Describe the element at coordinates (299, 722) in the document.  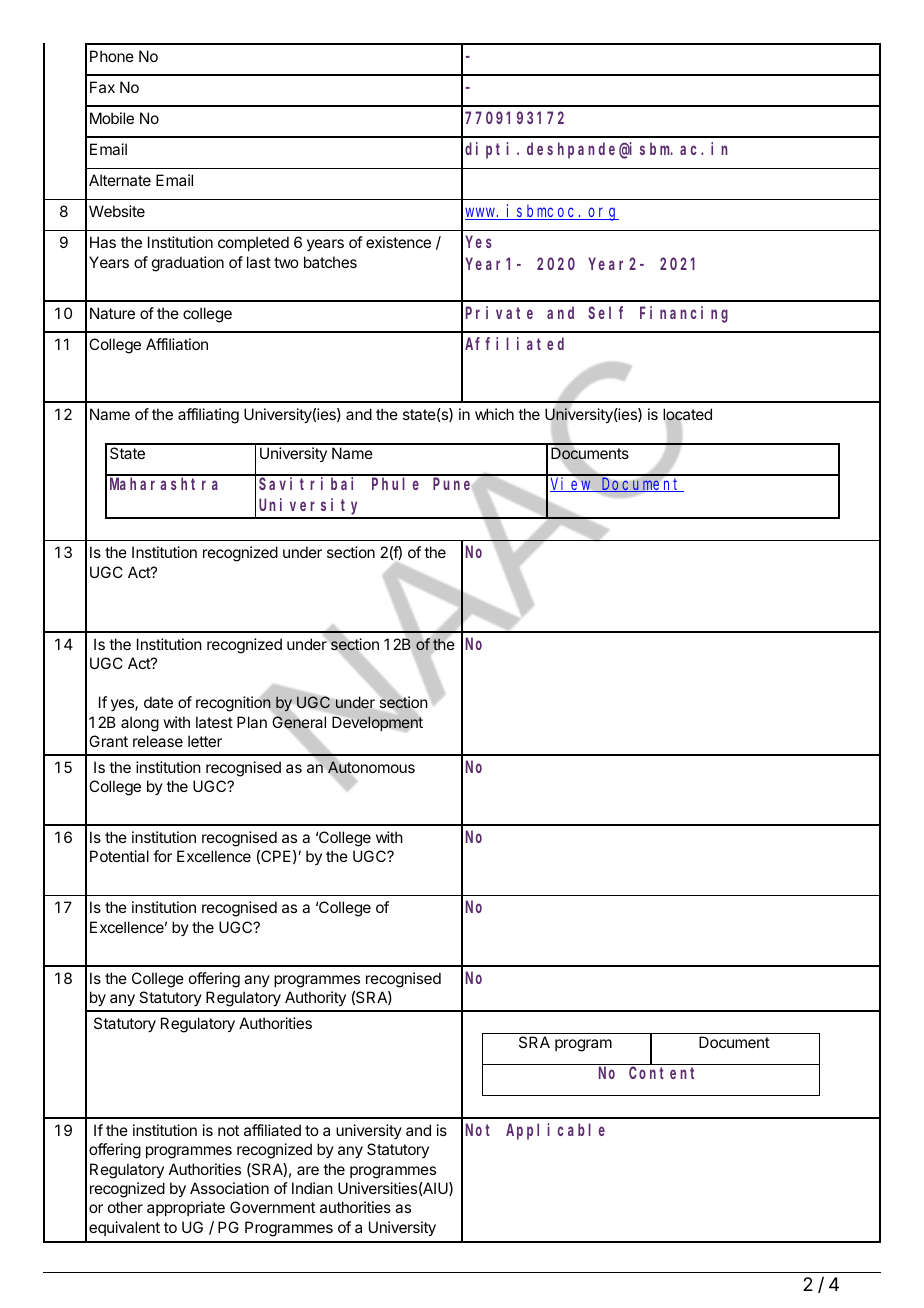
I see `General` at that location.
